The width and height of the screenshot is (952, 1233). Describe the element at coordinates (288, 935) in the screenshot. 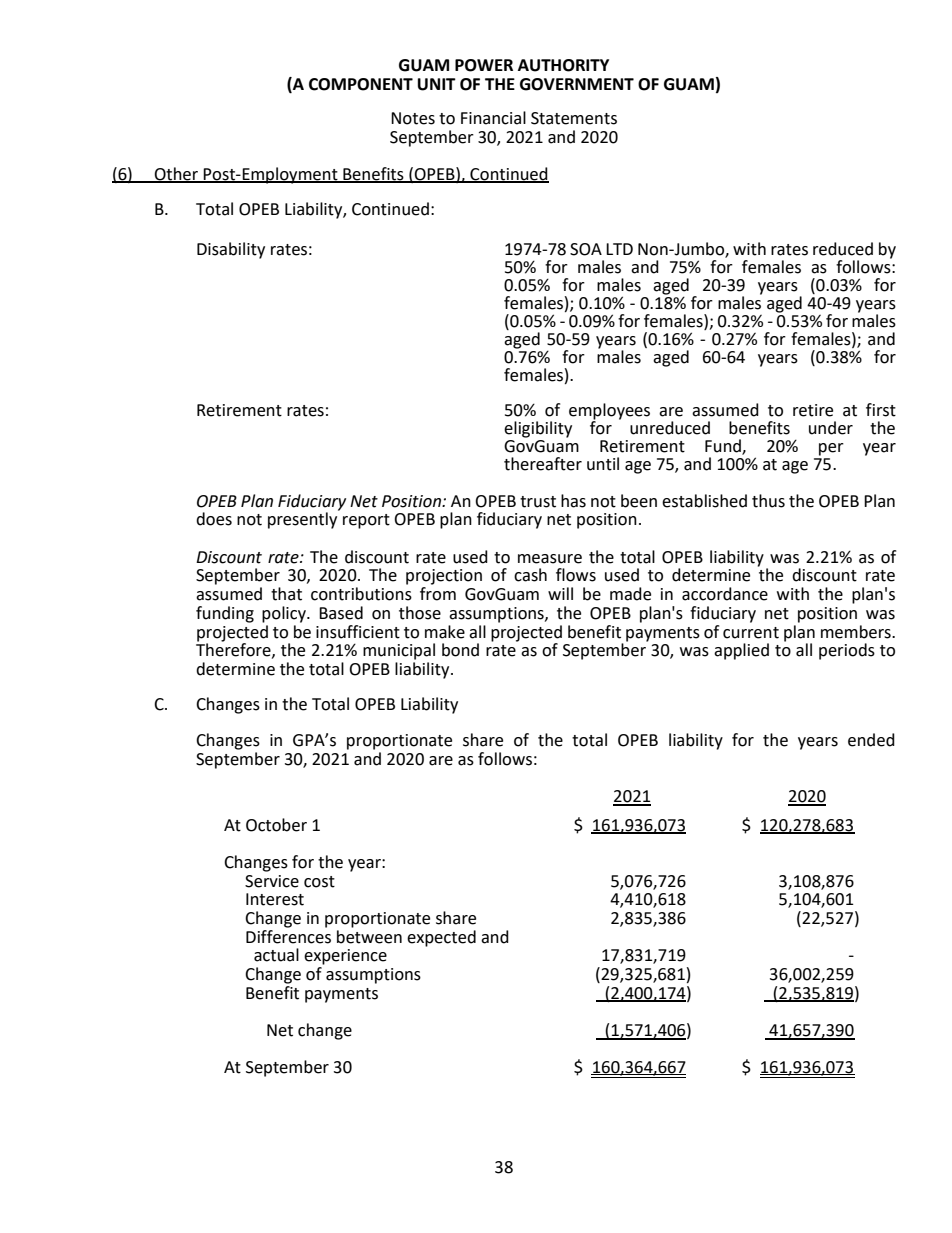

I see `Differences` at that location.
